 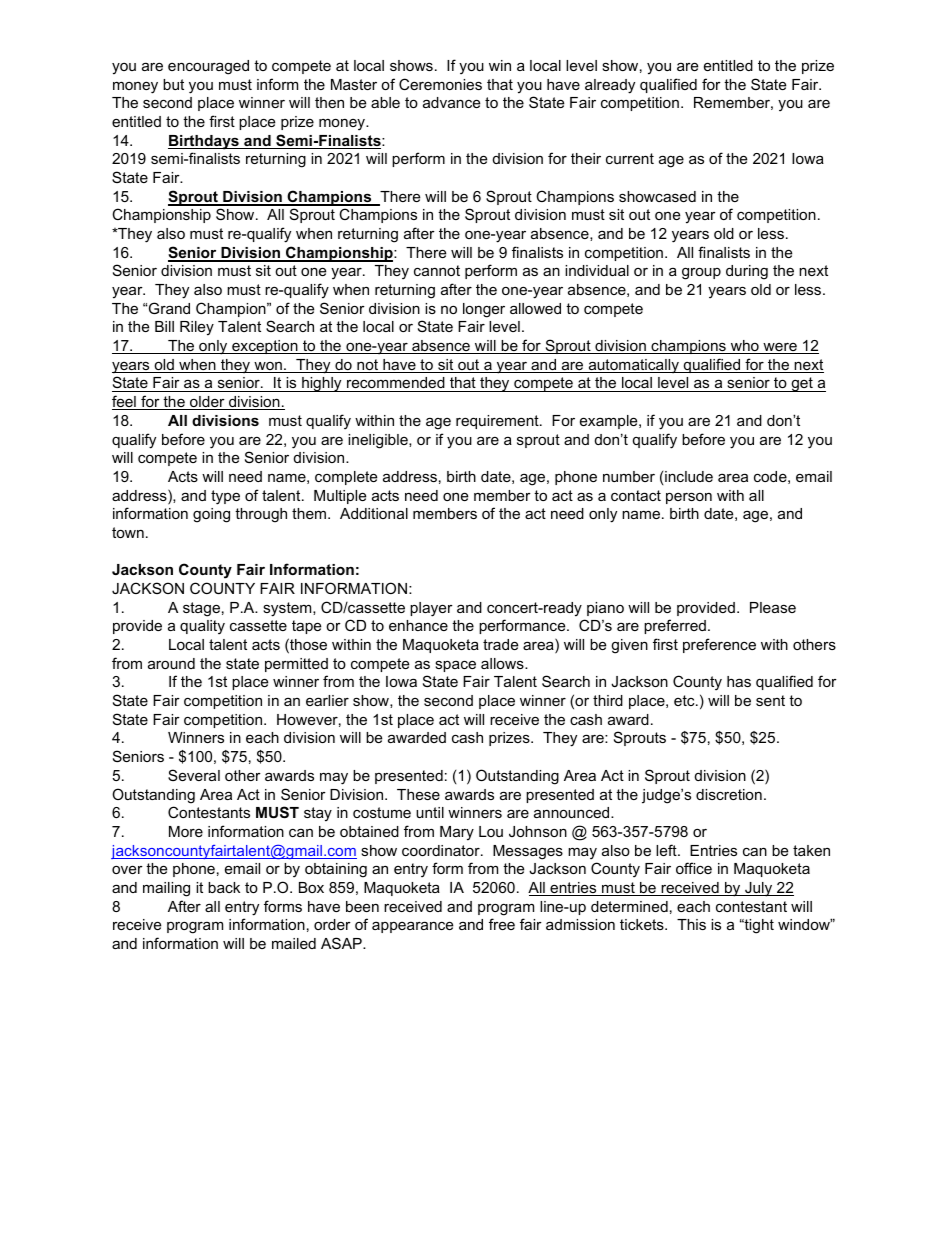 What do you see at coordinates (169, 308) in the screenshot?
I see `Grand` at bounding box center [169, 308].
